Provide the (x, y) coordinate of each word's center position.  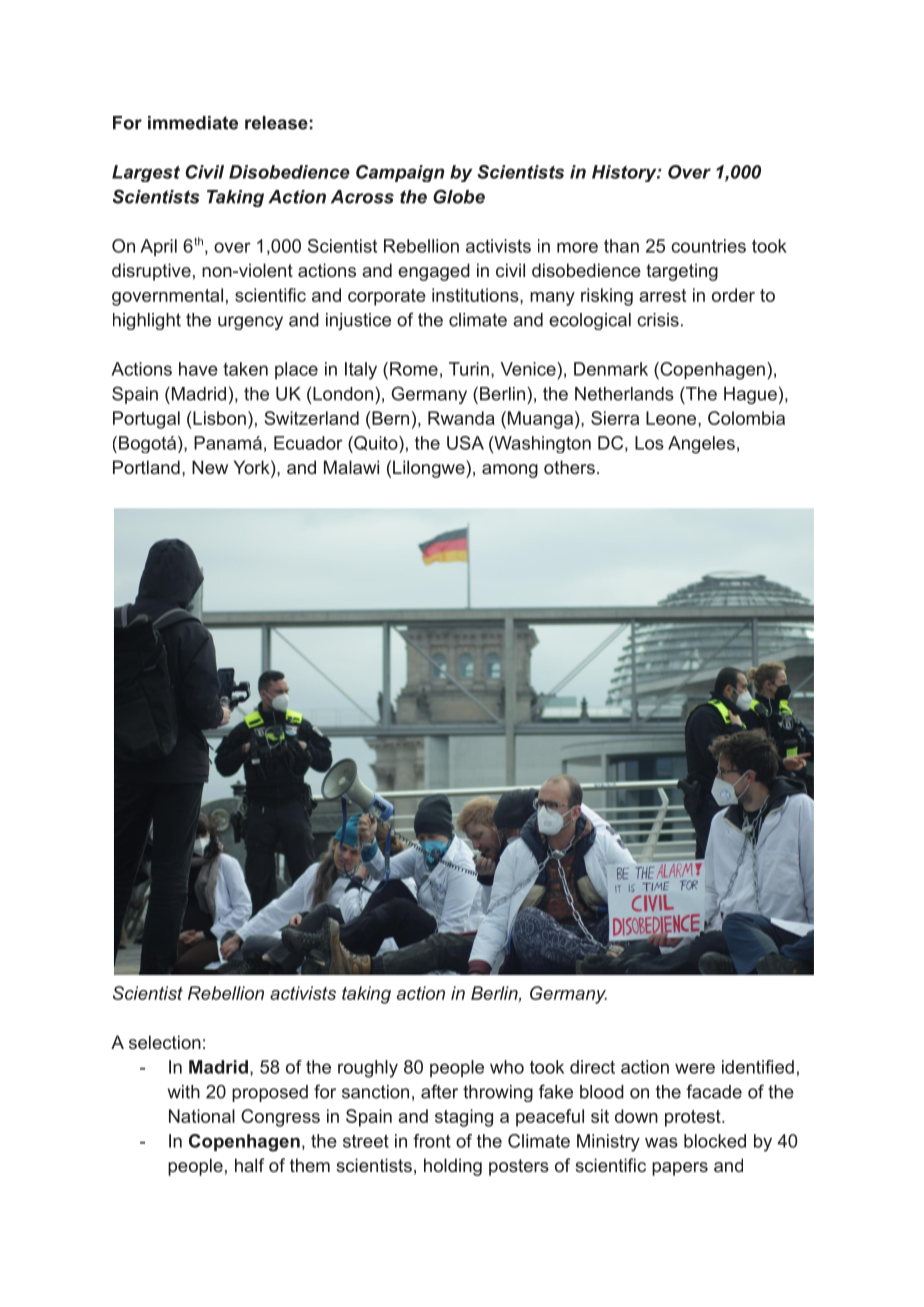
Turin (469, 369)
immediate (193, 123)
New (210, 467)
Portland (146, 467)
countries (708, 246)
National (202, 1116)
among (510, 471)
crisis (658, 320)
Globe (459, 196)
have (198, 369)
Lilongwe (430, 469)
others (569, 467)
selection (165, 1042)
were (695, 1068)
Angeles (701, 445)
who (507, 1067)
